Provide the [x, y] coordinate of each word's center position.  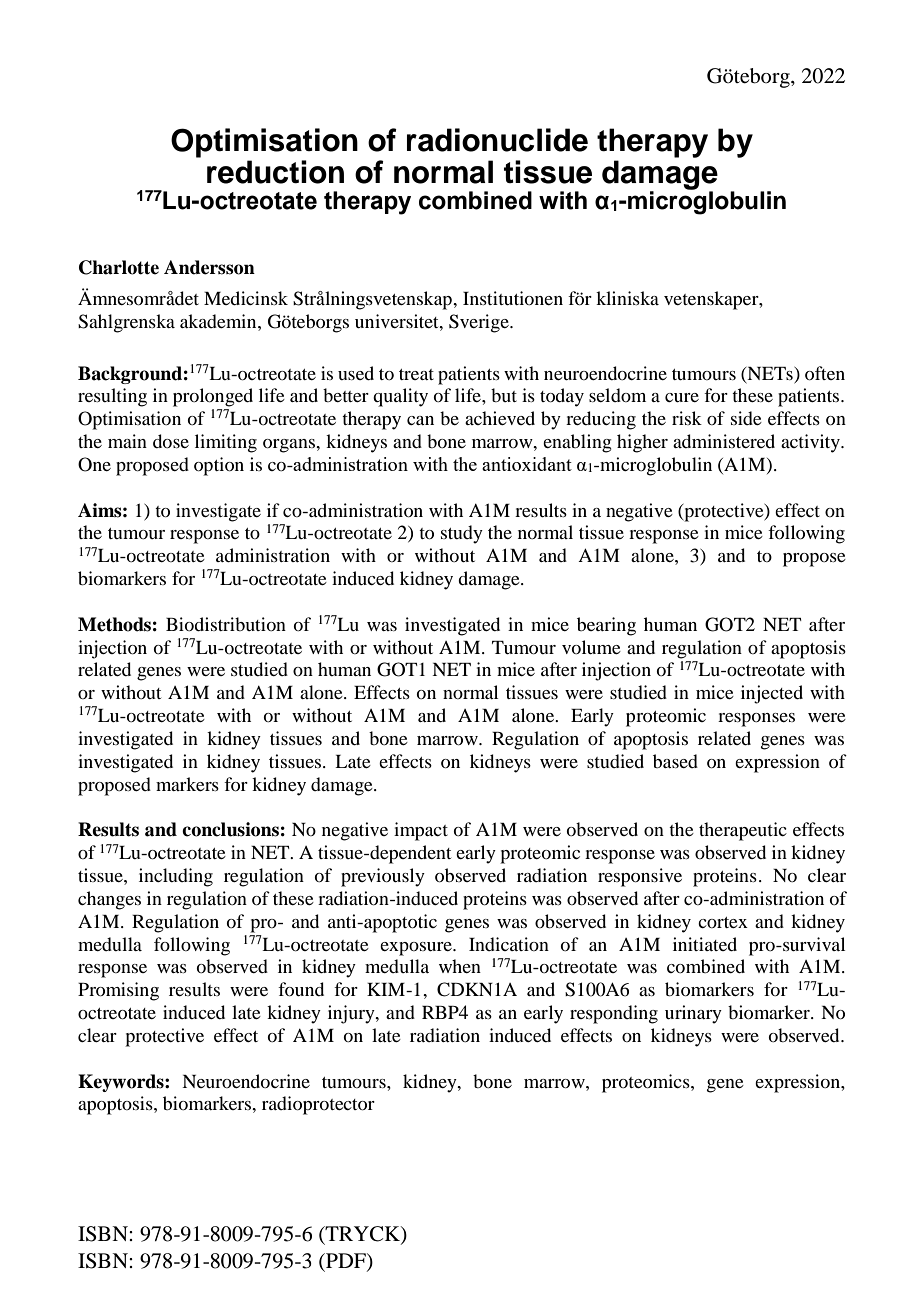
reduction [275, 172]
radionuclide [497, 140]
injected [772, 694]
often [825, 373]
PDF [346, 1260]
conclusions [230, 829]
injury [352, 1014]
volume [591, 647]
